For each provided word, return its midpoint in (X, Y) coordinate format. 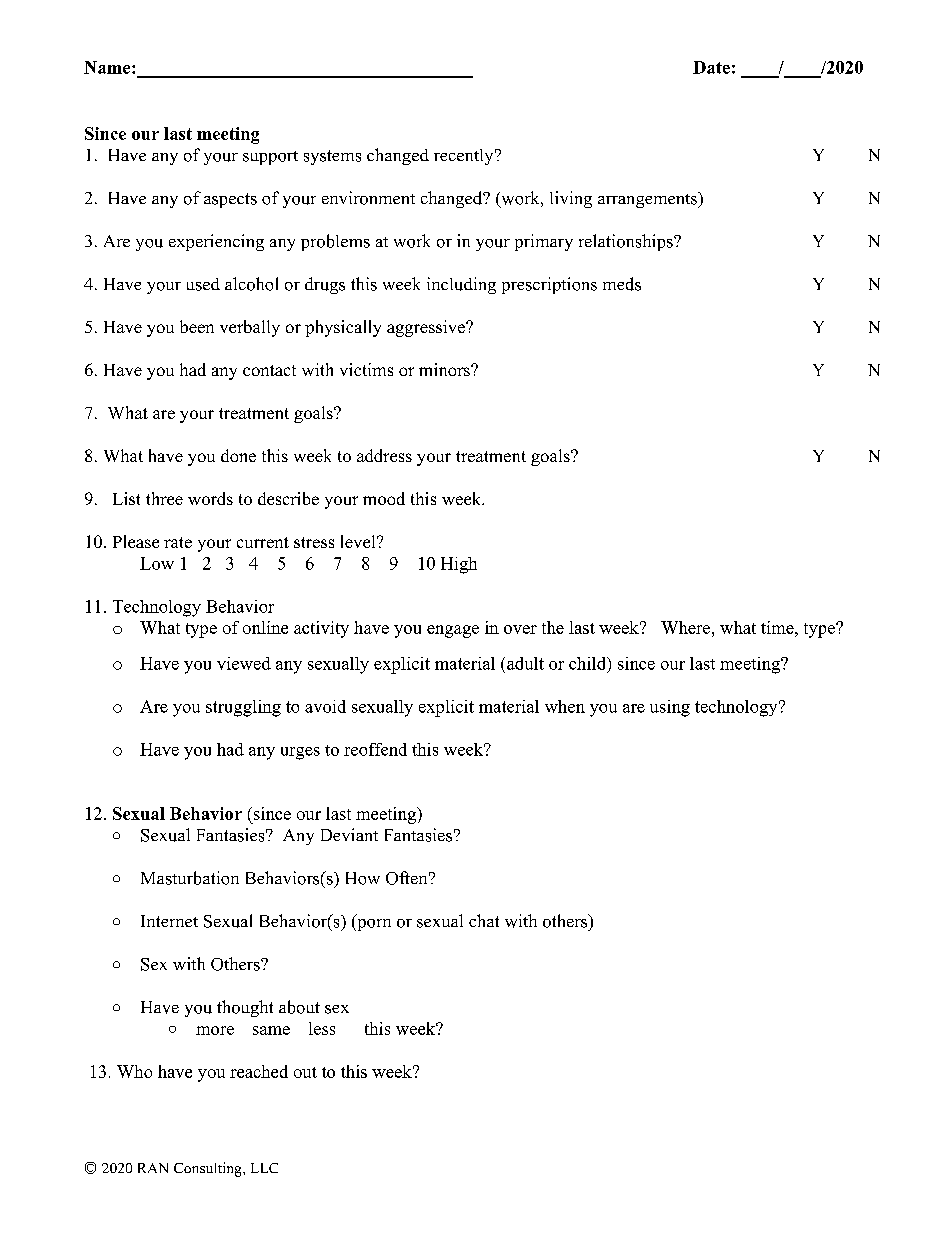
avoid (325, 706)
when (565, 706)
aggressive (427, 328)
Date (711, 67)
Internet (169, 921)
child (589, 664)
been (197, 326)
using (670, 708)
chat (484, 920)
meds (622, 284)
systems (332, 157)
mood (384, 498)
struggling (243, 708)
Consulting (209, 1169)
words (210, 498)
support (270, 158)
